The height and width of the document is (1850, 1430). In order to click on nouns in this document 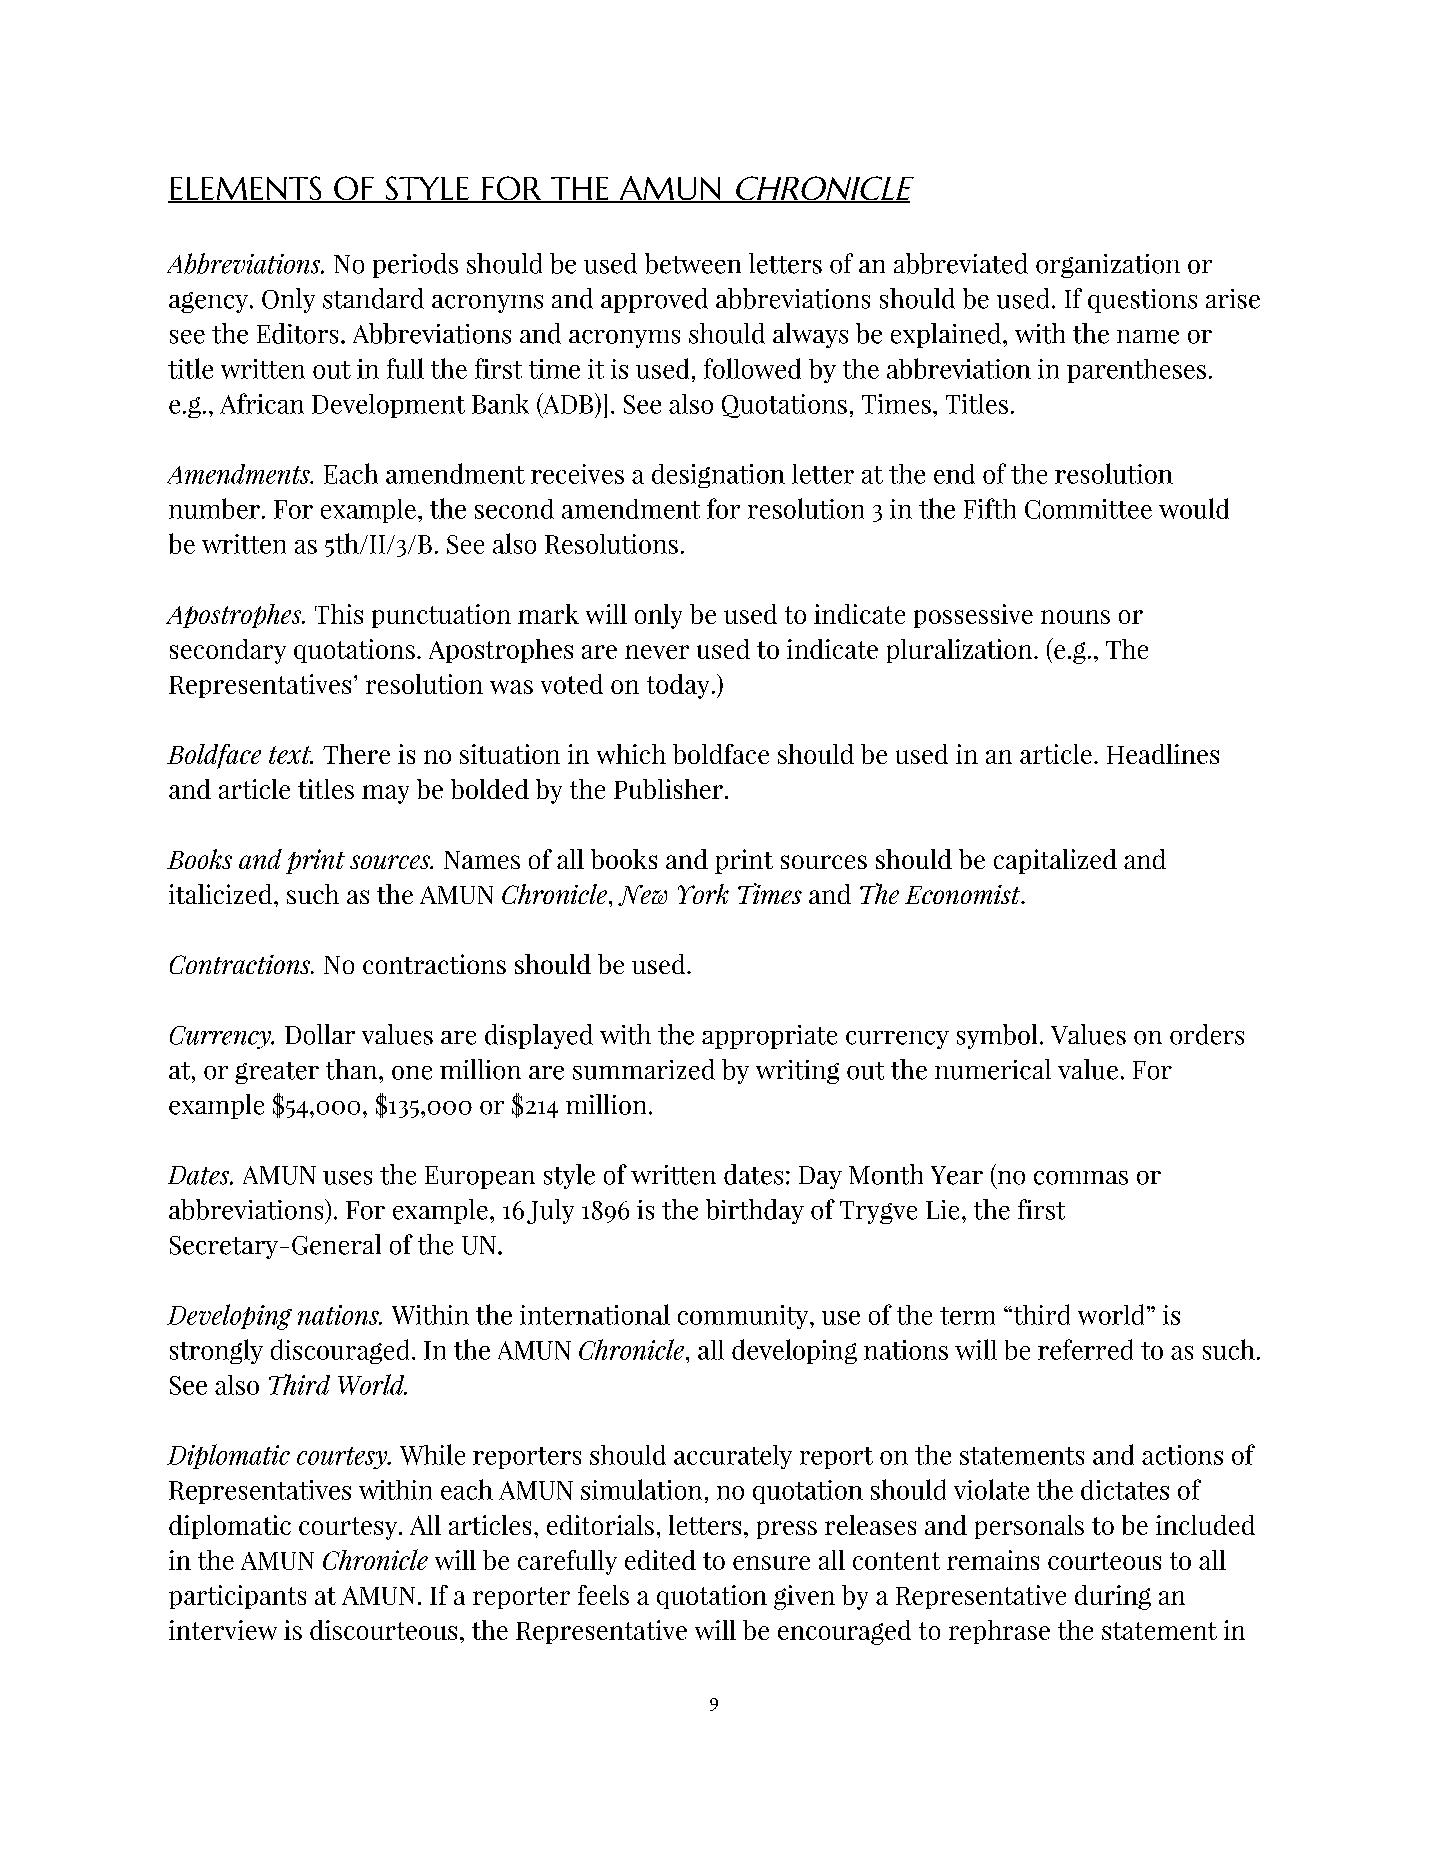, I will do `click(1075, 617)`.
